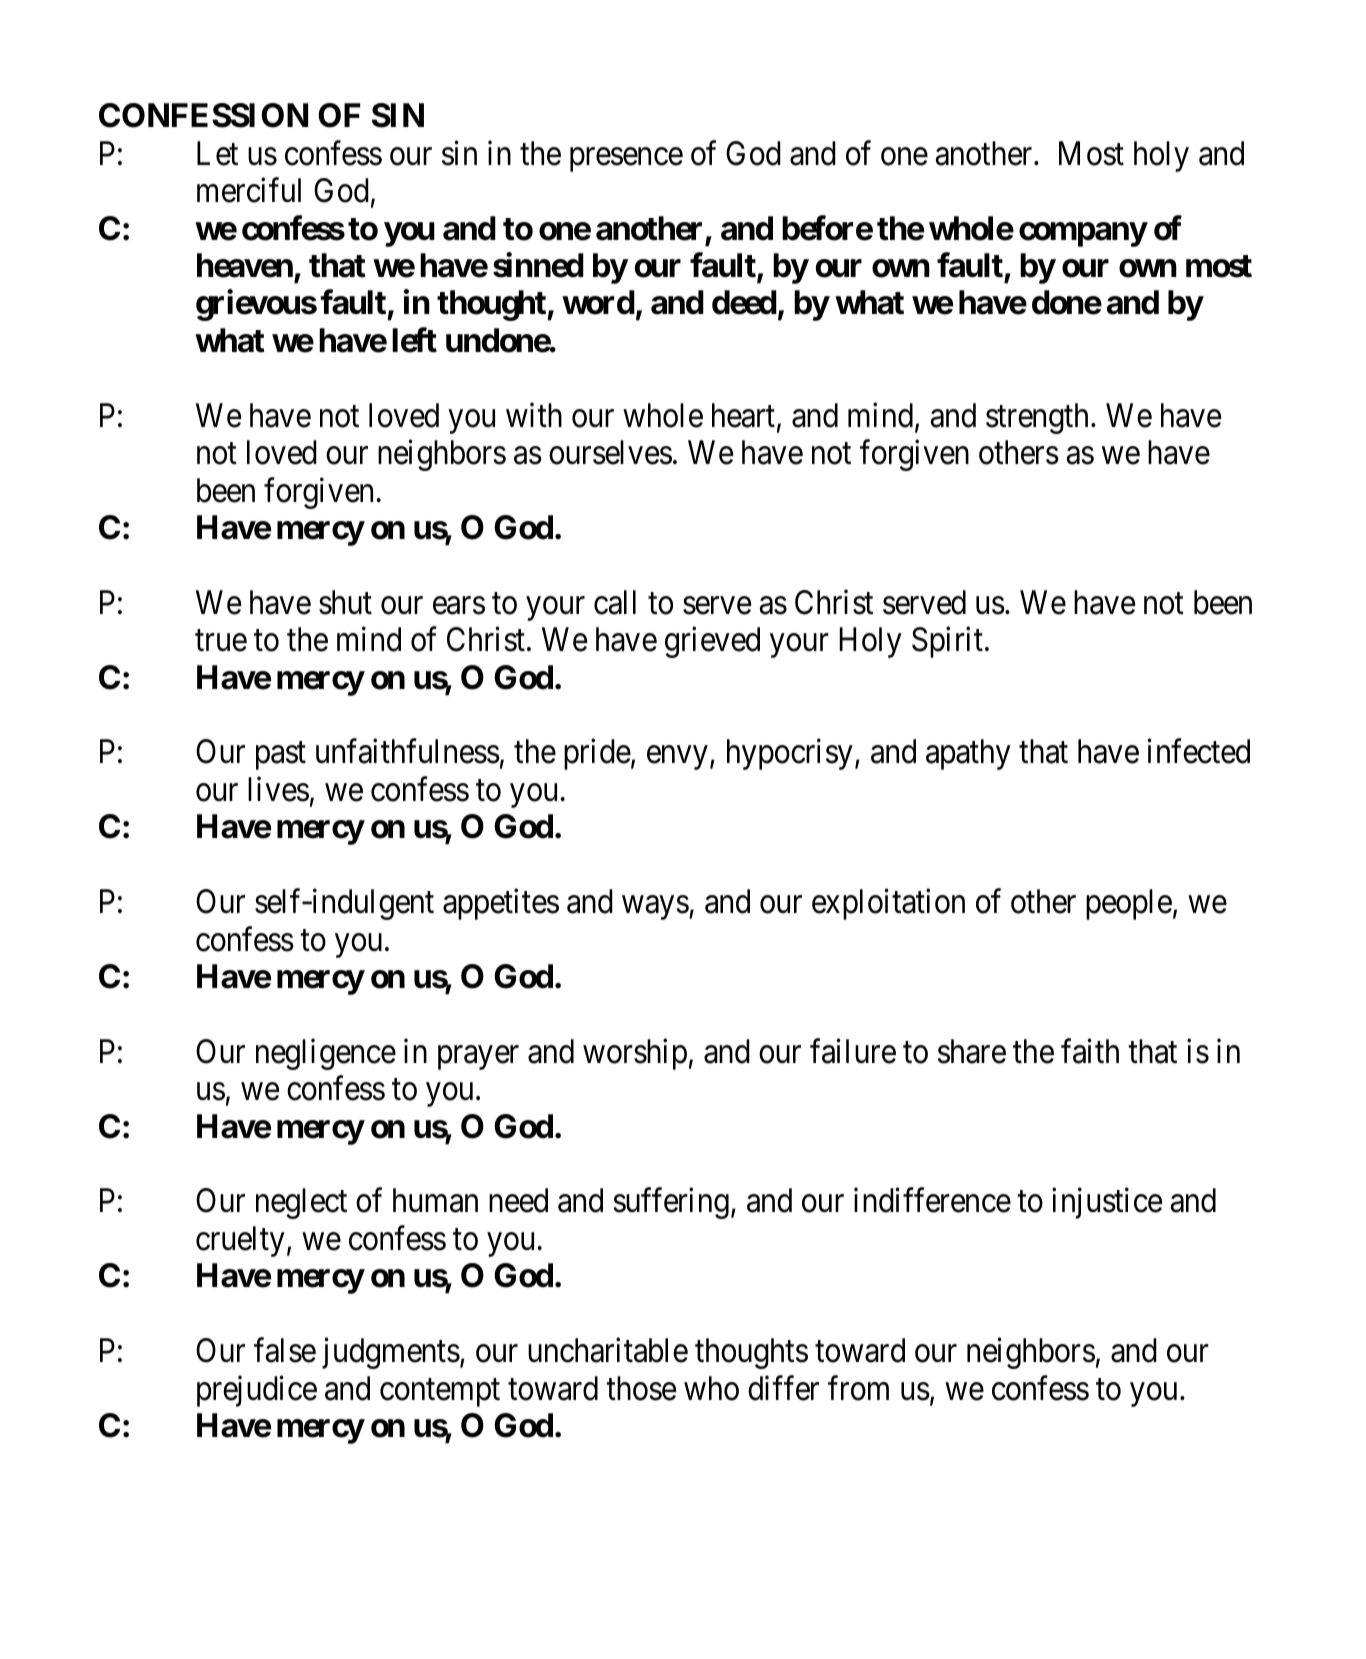 Image resolution: width=1366 pixels, height=1659 pixels. I want to click on ways, so click(655, 908).
